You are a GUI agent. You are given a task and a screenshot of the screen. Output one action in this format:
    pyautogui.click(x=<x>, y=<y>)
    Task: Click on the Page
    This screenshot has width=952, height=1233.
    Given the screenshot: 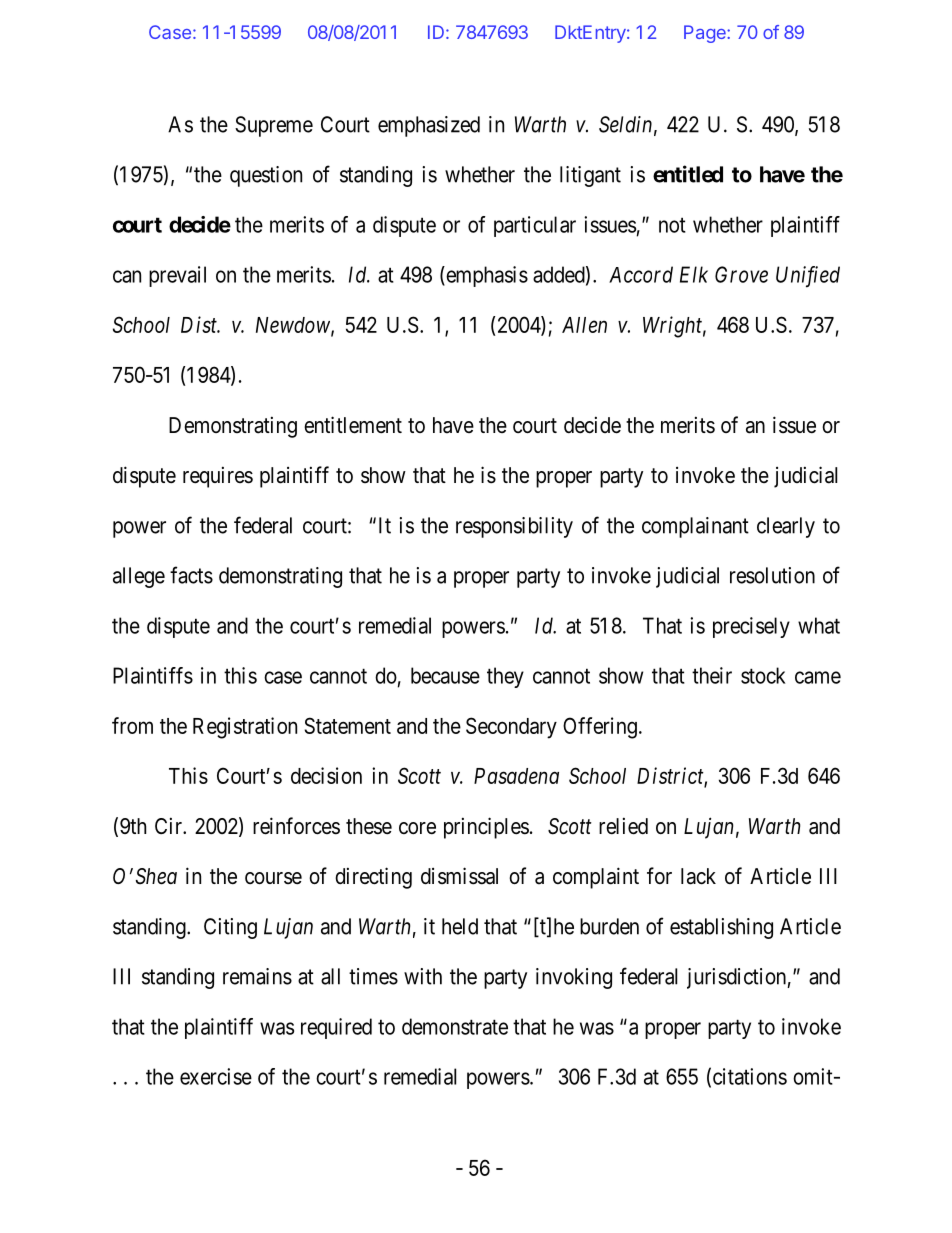 What is the action you would take?
    pyautogui.click(x=706, y=34)
